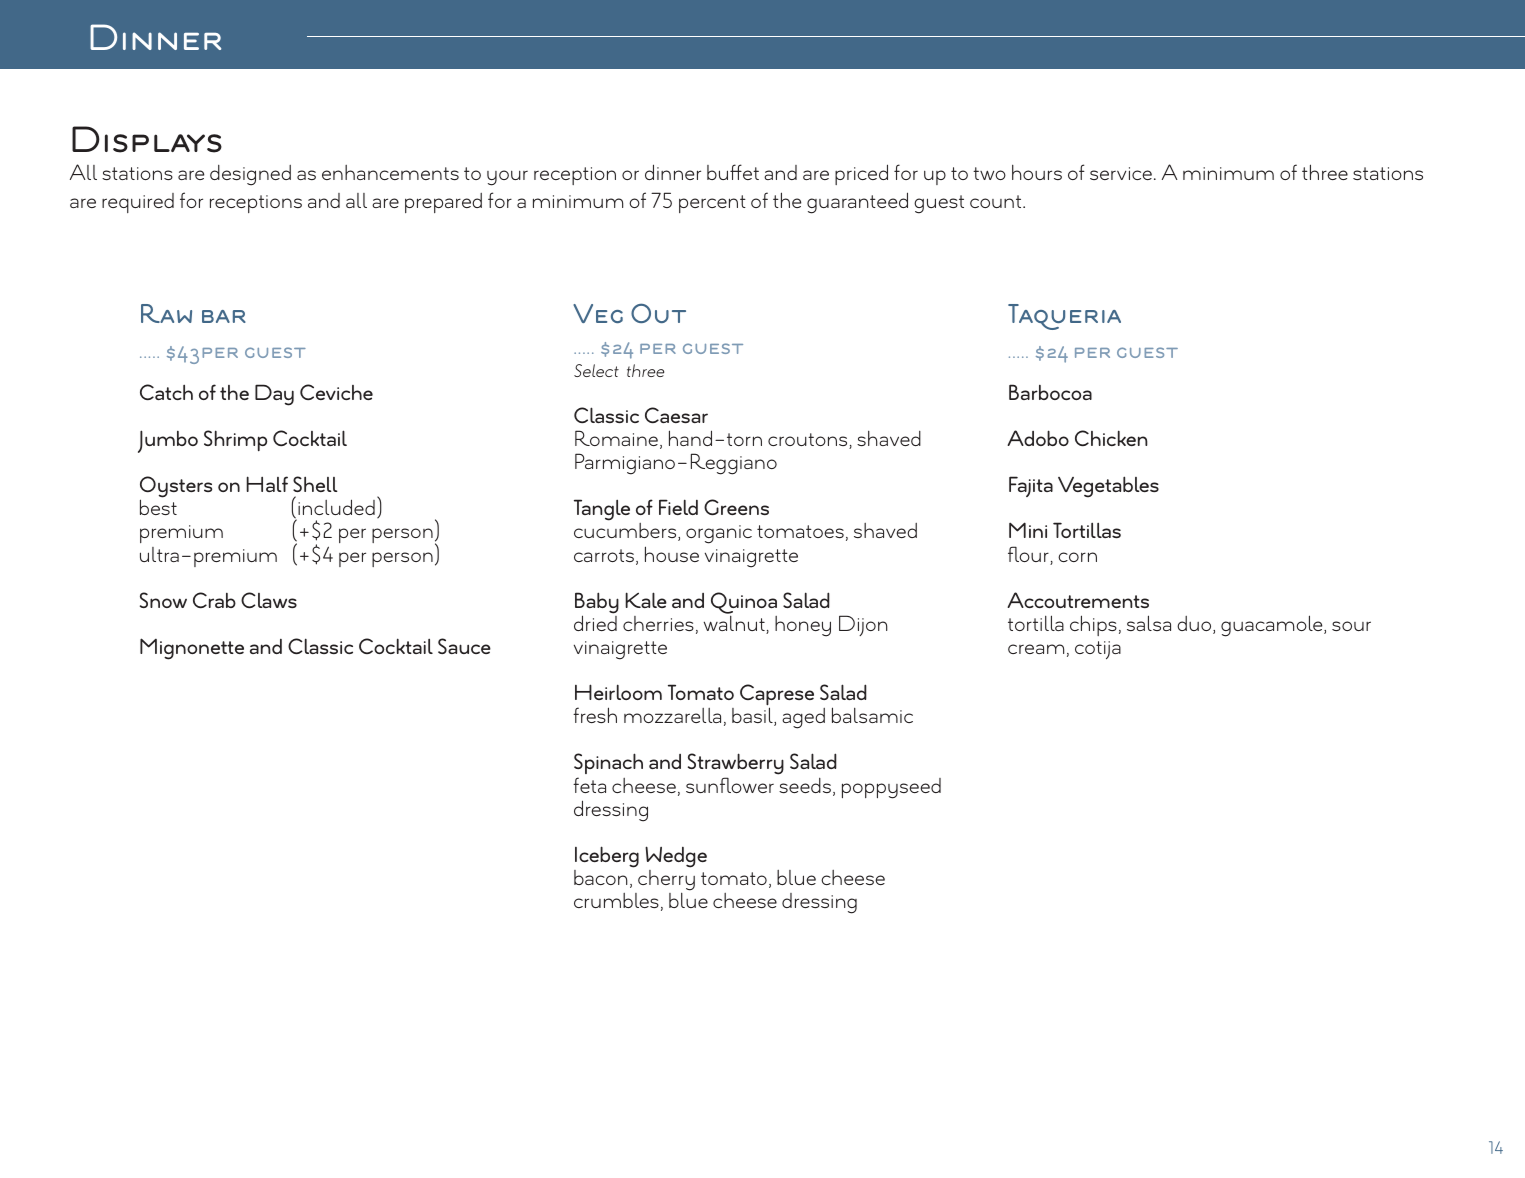 The width and height of the document is (1525, 1178). Describe the element at coordinates (676, 857) in the document. I see `Wedge` at that location.
